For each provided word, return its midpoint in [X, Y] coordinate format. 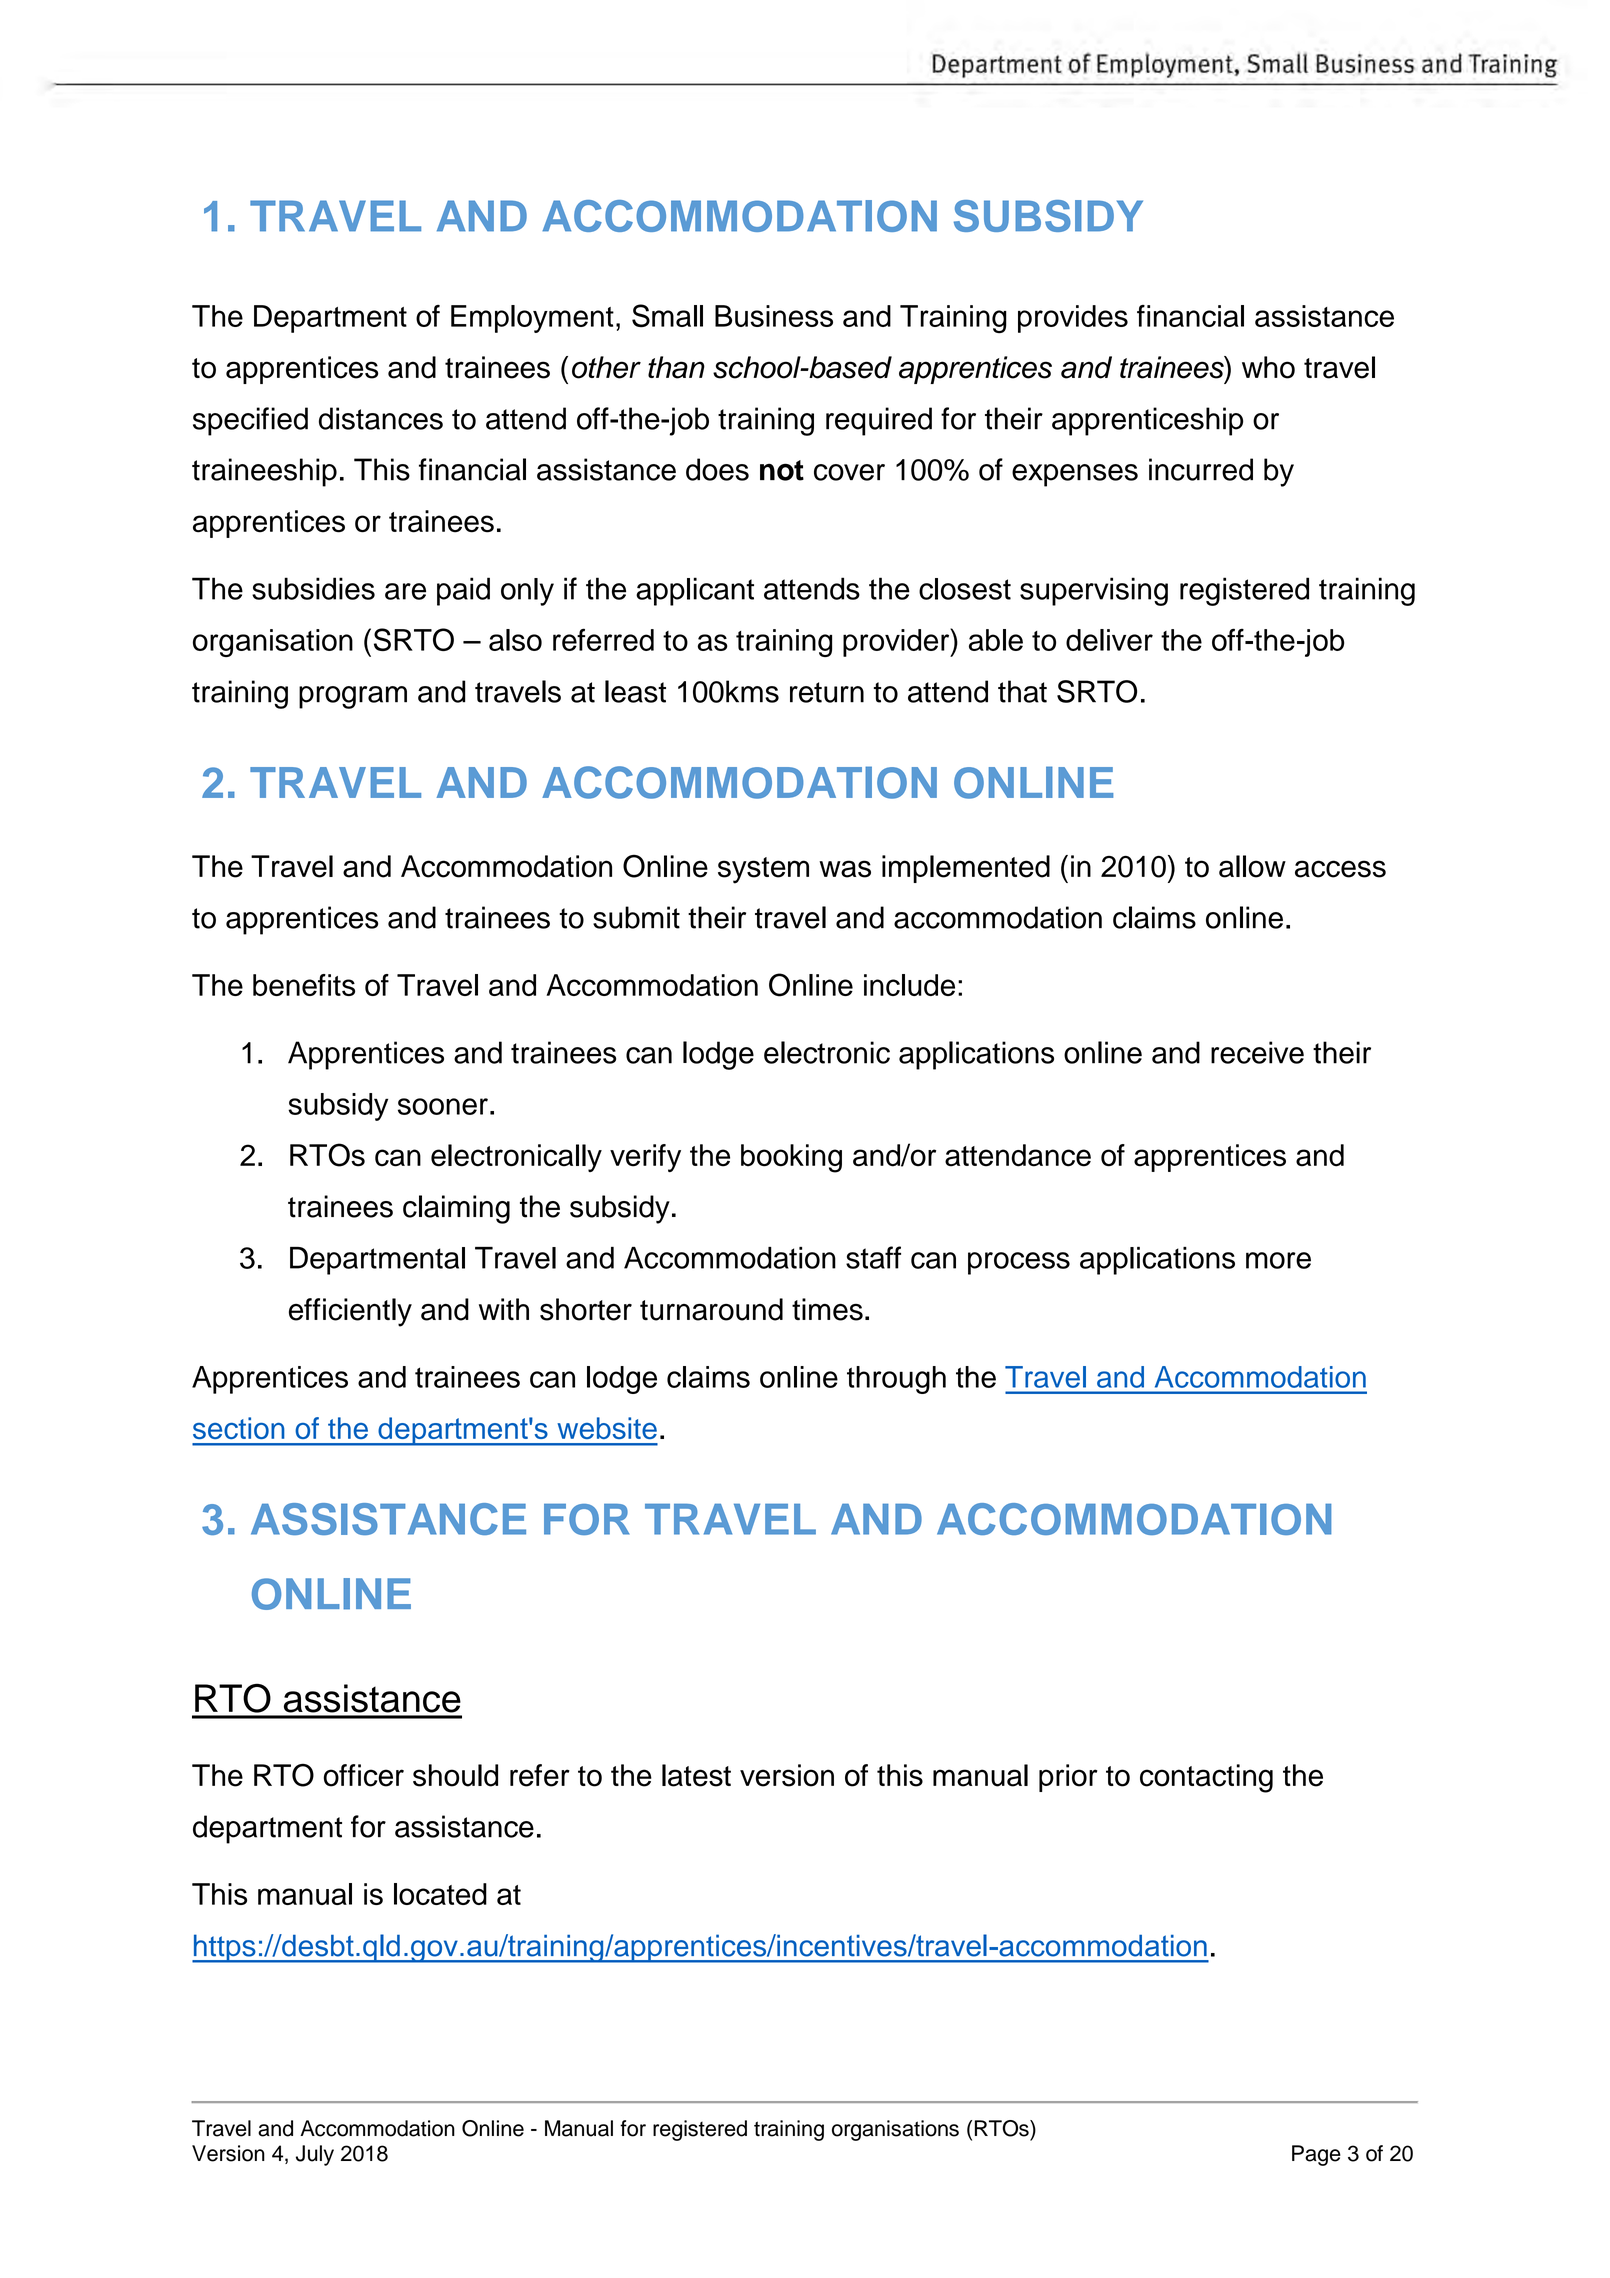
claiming [456, 1209]
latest [696, 1775]
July [315, 2155]
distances [381, 418]
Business [774, 316]
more [1278, 1260]
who [1268, 367]
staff [873, 1257]
